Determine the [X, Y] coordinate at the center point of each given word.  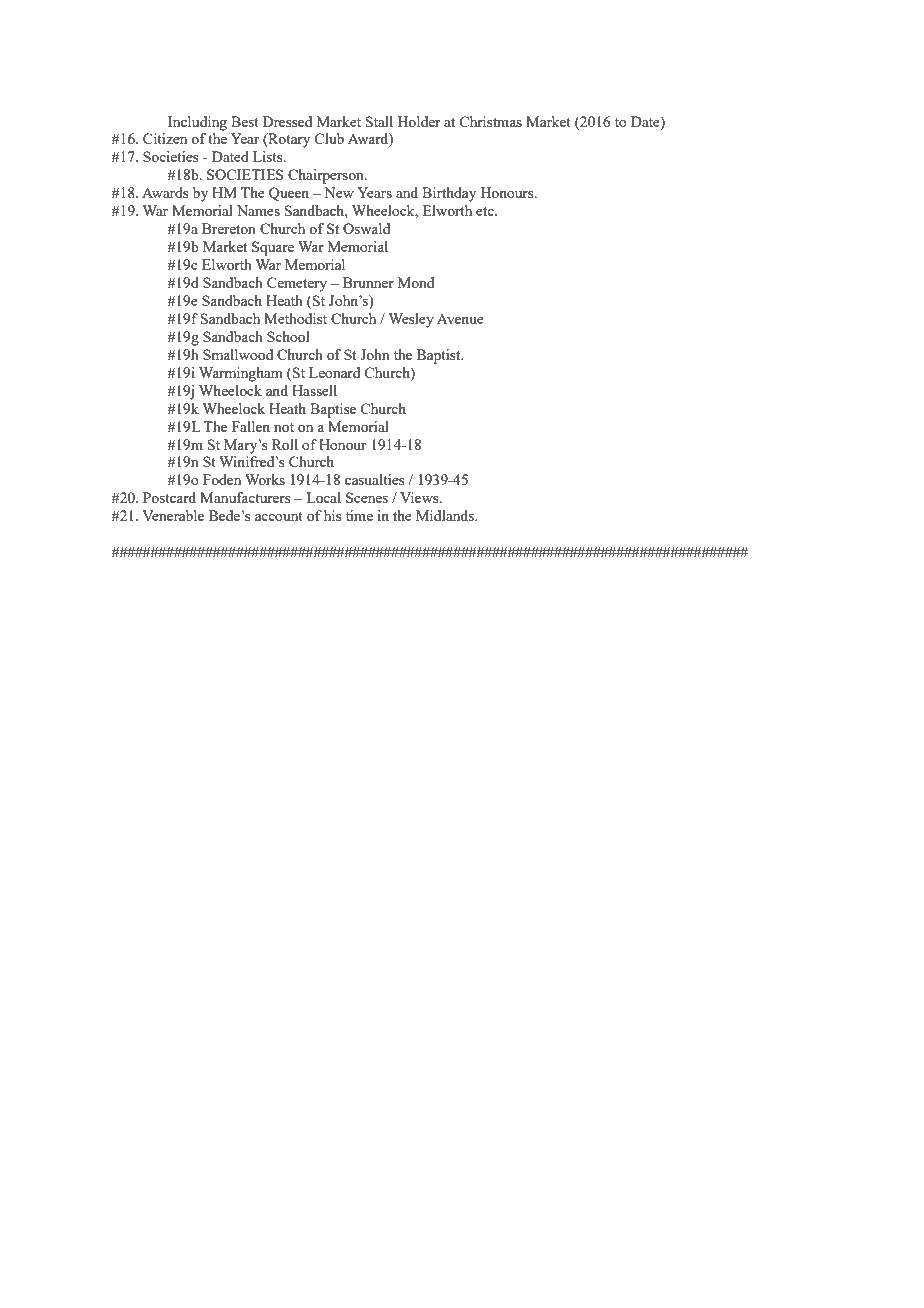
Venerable [173, 515]
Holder [419, 121]
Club [329, 138]
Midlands [446, 515]
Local [323, 497]
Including [197, 123]
